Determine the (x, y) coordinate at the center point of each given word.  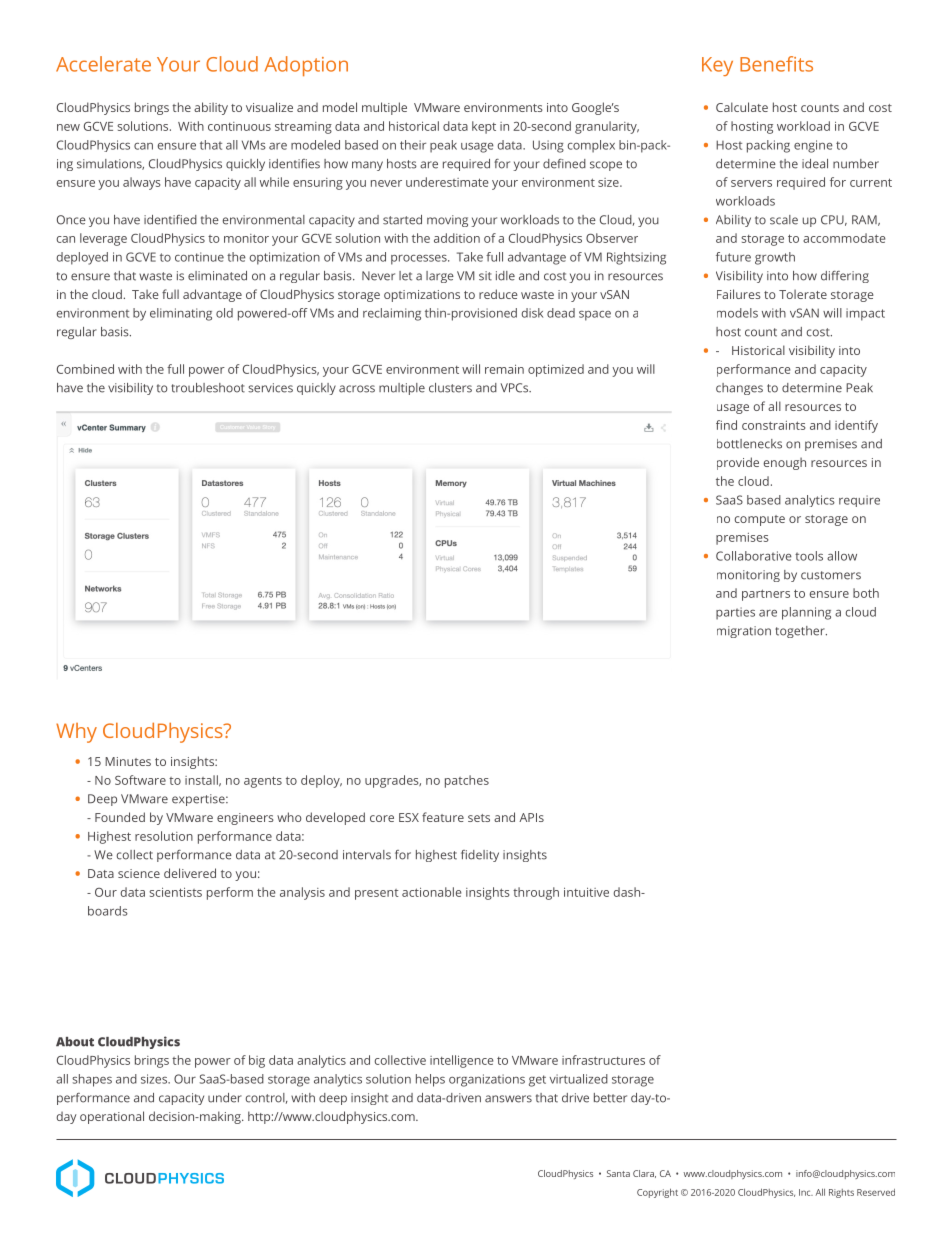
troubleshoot (208, 388)
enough (784, 463)
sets (479, 818)
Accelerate (103, 64)
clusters (450, 388)
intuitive (586, 892)
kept (484, 127)
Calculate (742, 107)
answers (508, 1099)
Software (140, 780)
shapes (92, 1080)
